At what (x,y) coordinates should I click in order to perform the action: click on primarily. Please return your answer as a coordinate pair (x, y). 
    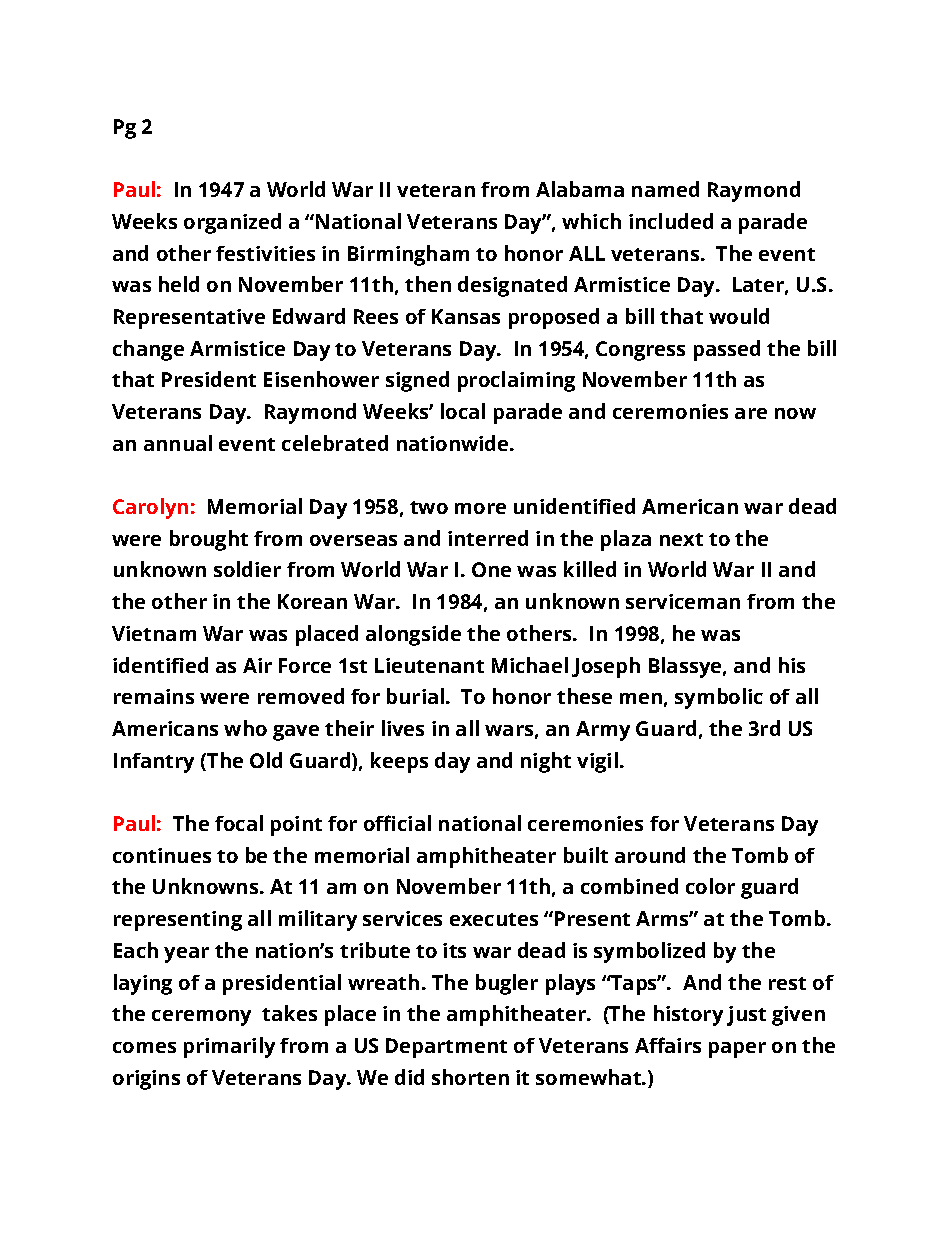
    Looking at the image, I should click on (229, 1047).
